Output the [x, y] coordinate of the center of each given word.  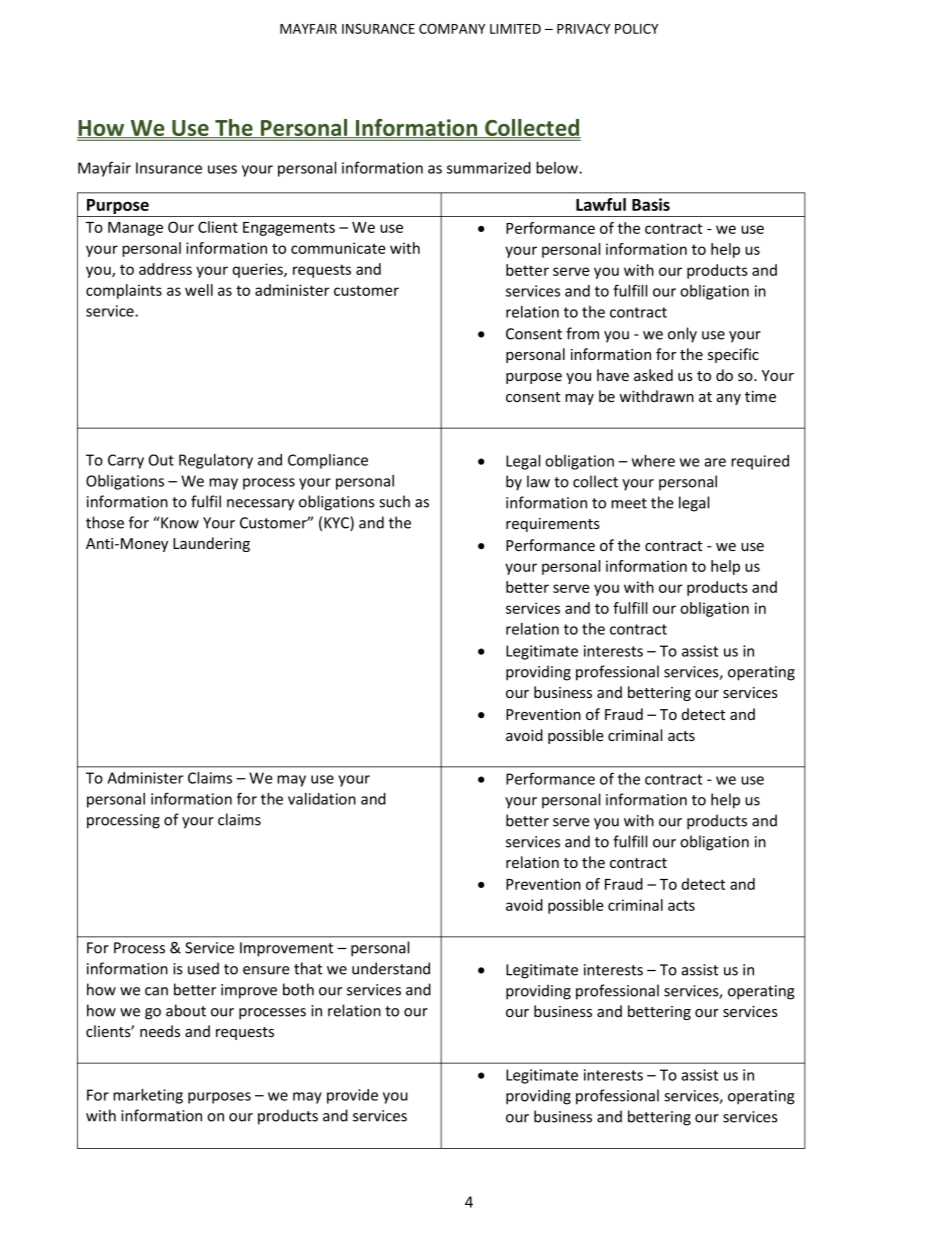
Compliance [328, 461]
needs [160, 1031]
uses [222, 169]
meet [629, 503]
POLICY [636, 29]
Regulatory [216, 461]
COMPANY [452, 29]
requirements [553, 525]
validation [322, 799]
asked [653, 375]
